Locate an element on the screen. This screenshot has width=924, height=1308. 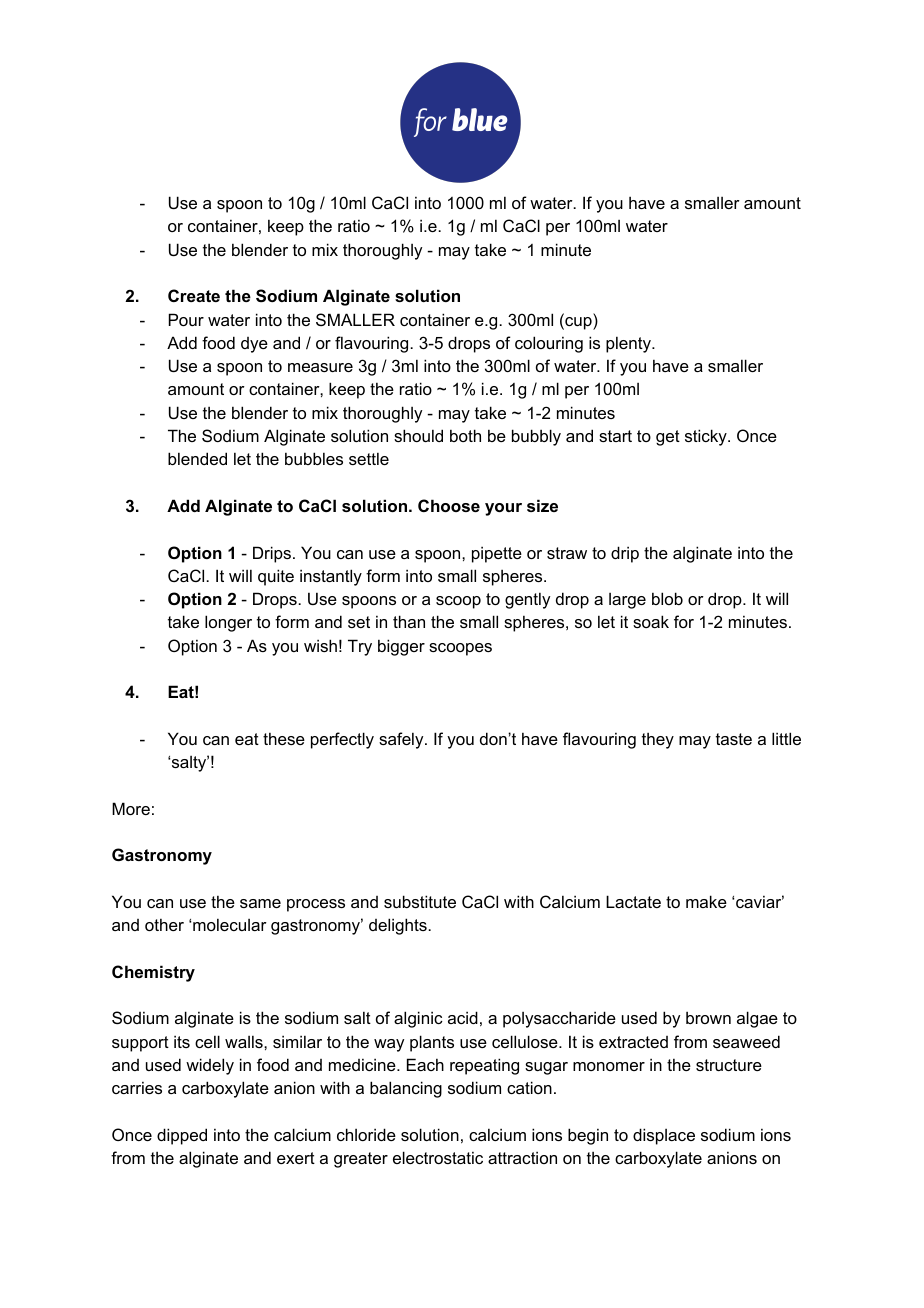
dipped is located at coordinates (182, 1136).
